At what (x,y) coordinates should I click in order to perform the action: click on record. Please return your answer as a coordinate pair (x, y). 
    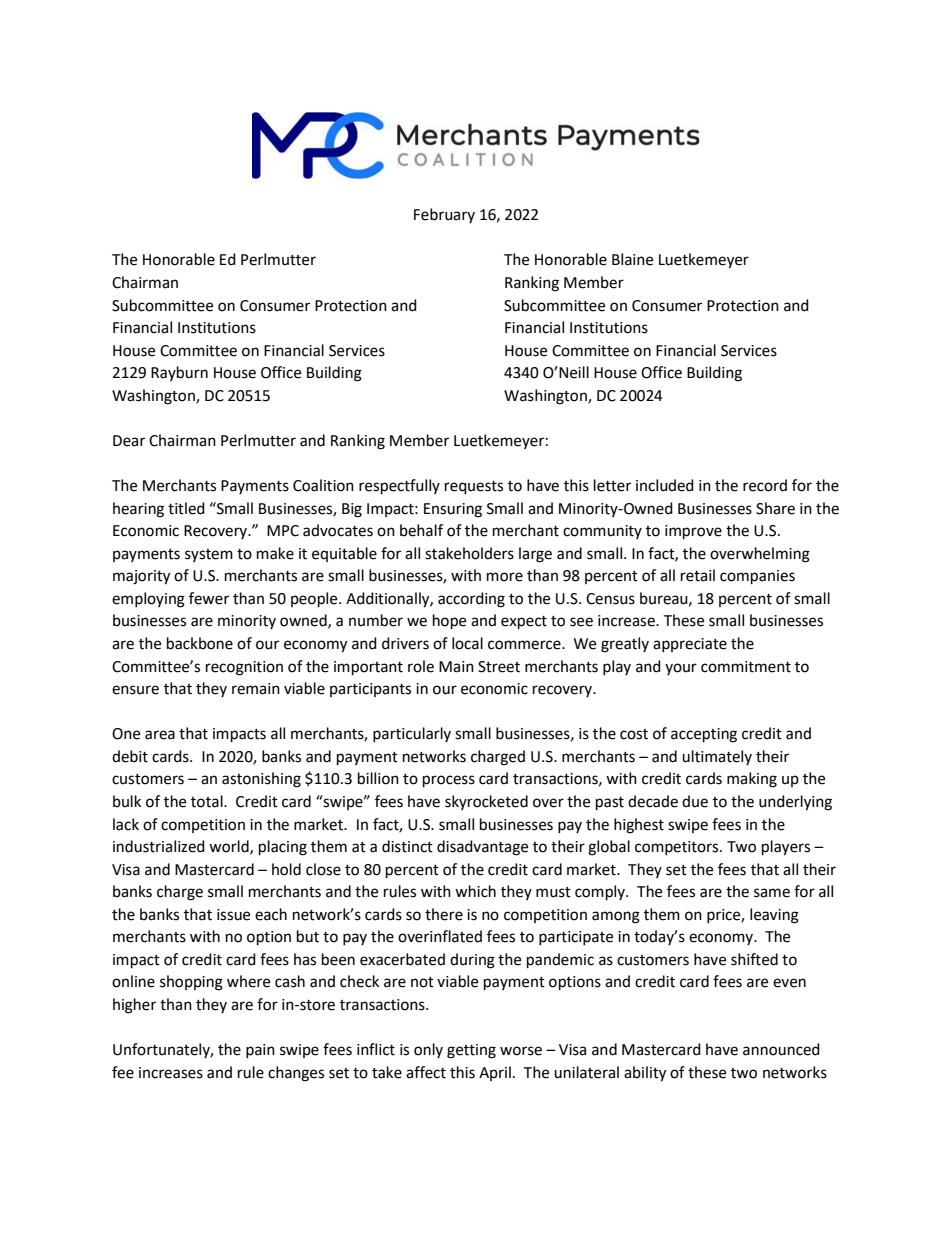
    Looking at the image, I should click on (765, 485).
